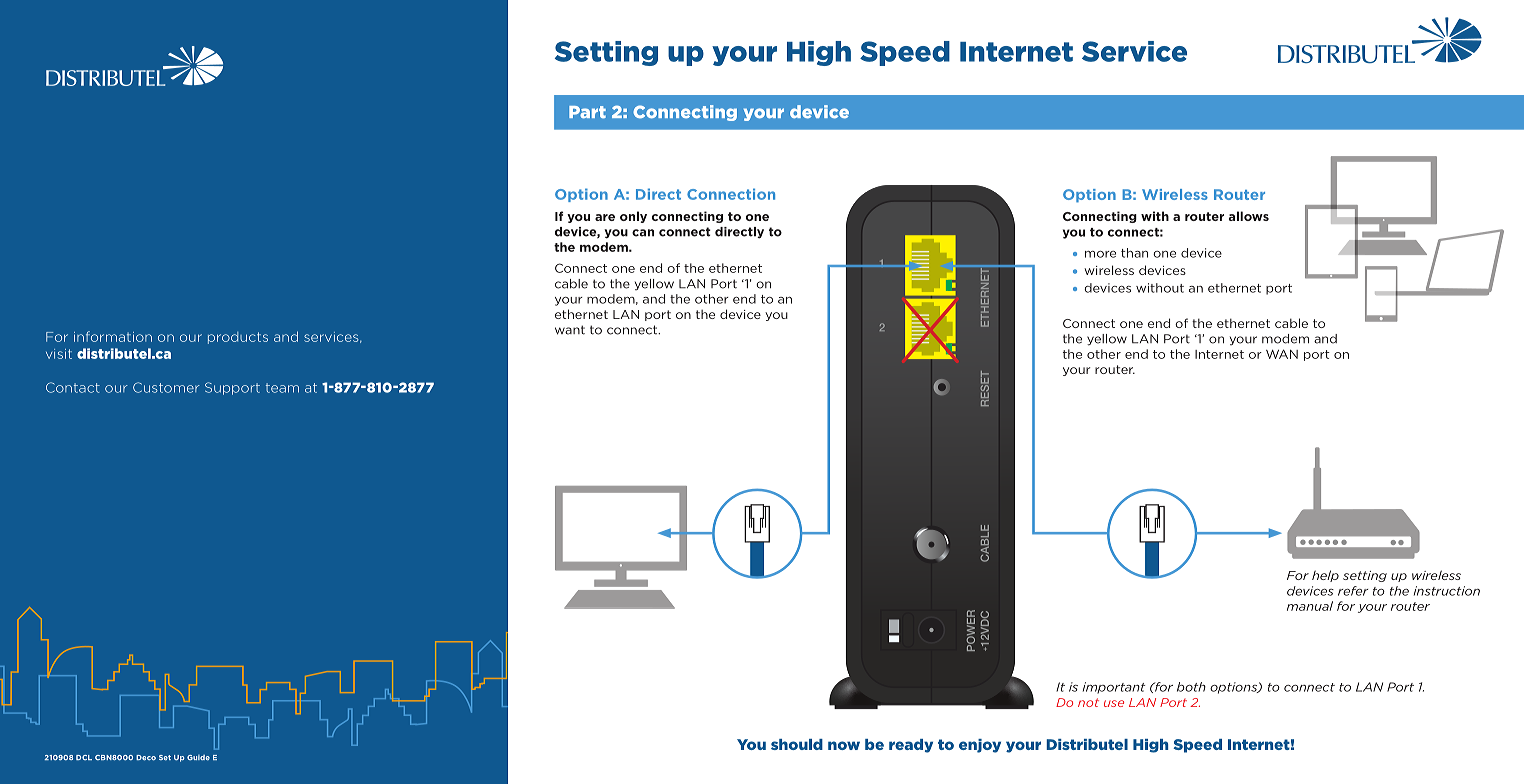 Image resolution: width=1524 pixels, height=784 pixels. I want to click on help, so click(1325, 576).
